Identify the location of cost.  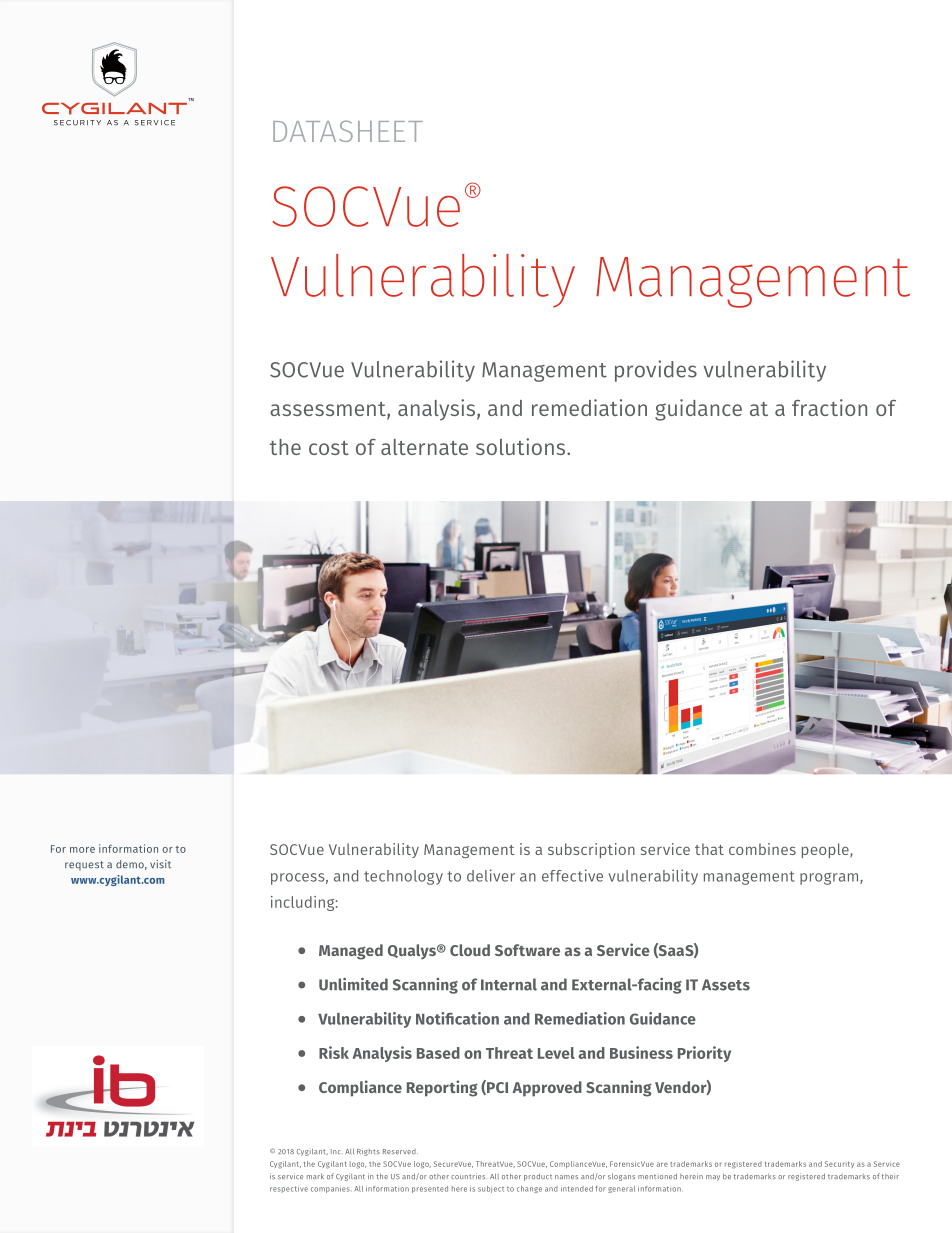
(329, 448).
